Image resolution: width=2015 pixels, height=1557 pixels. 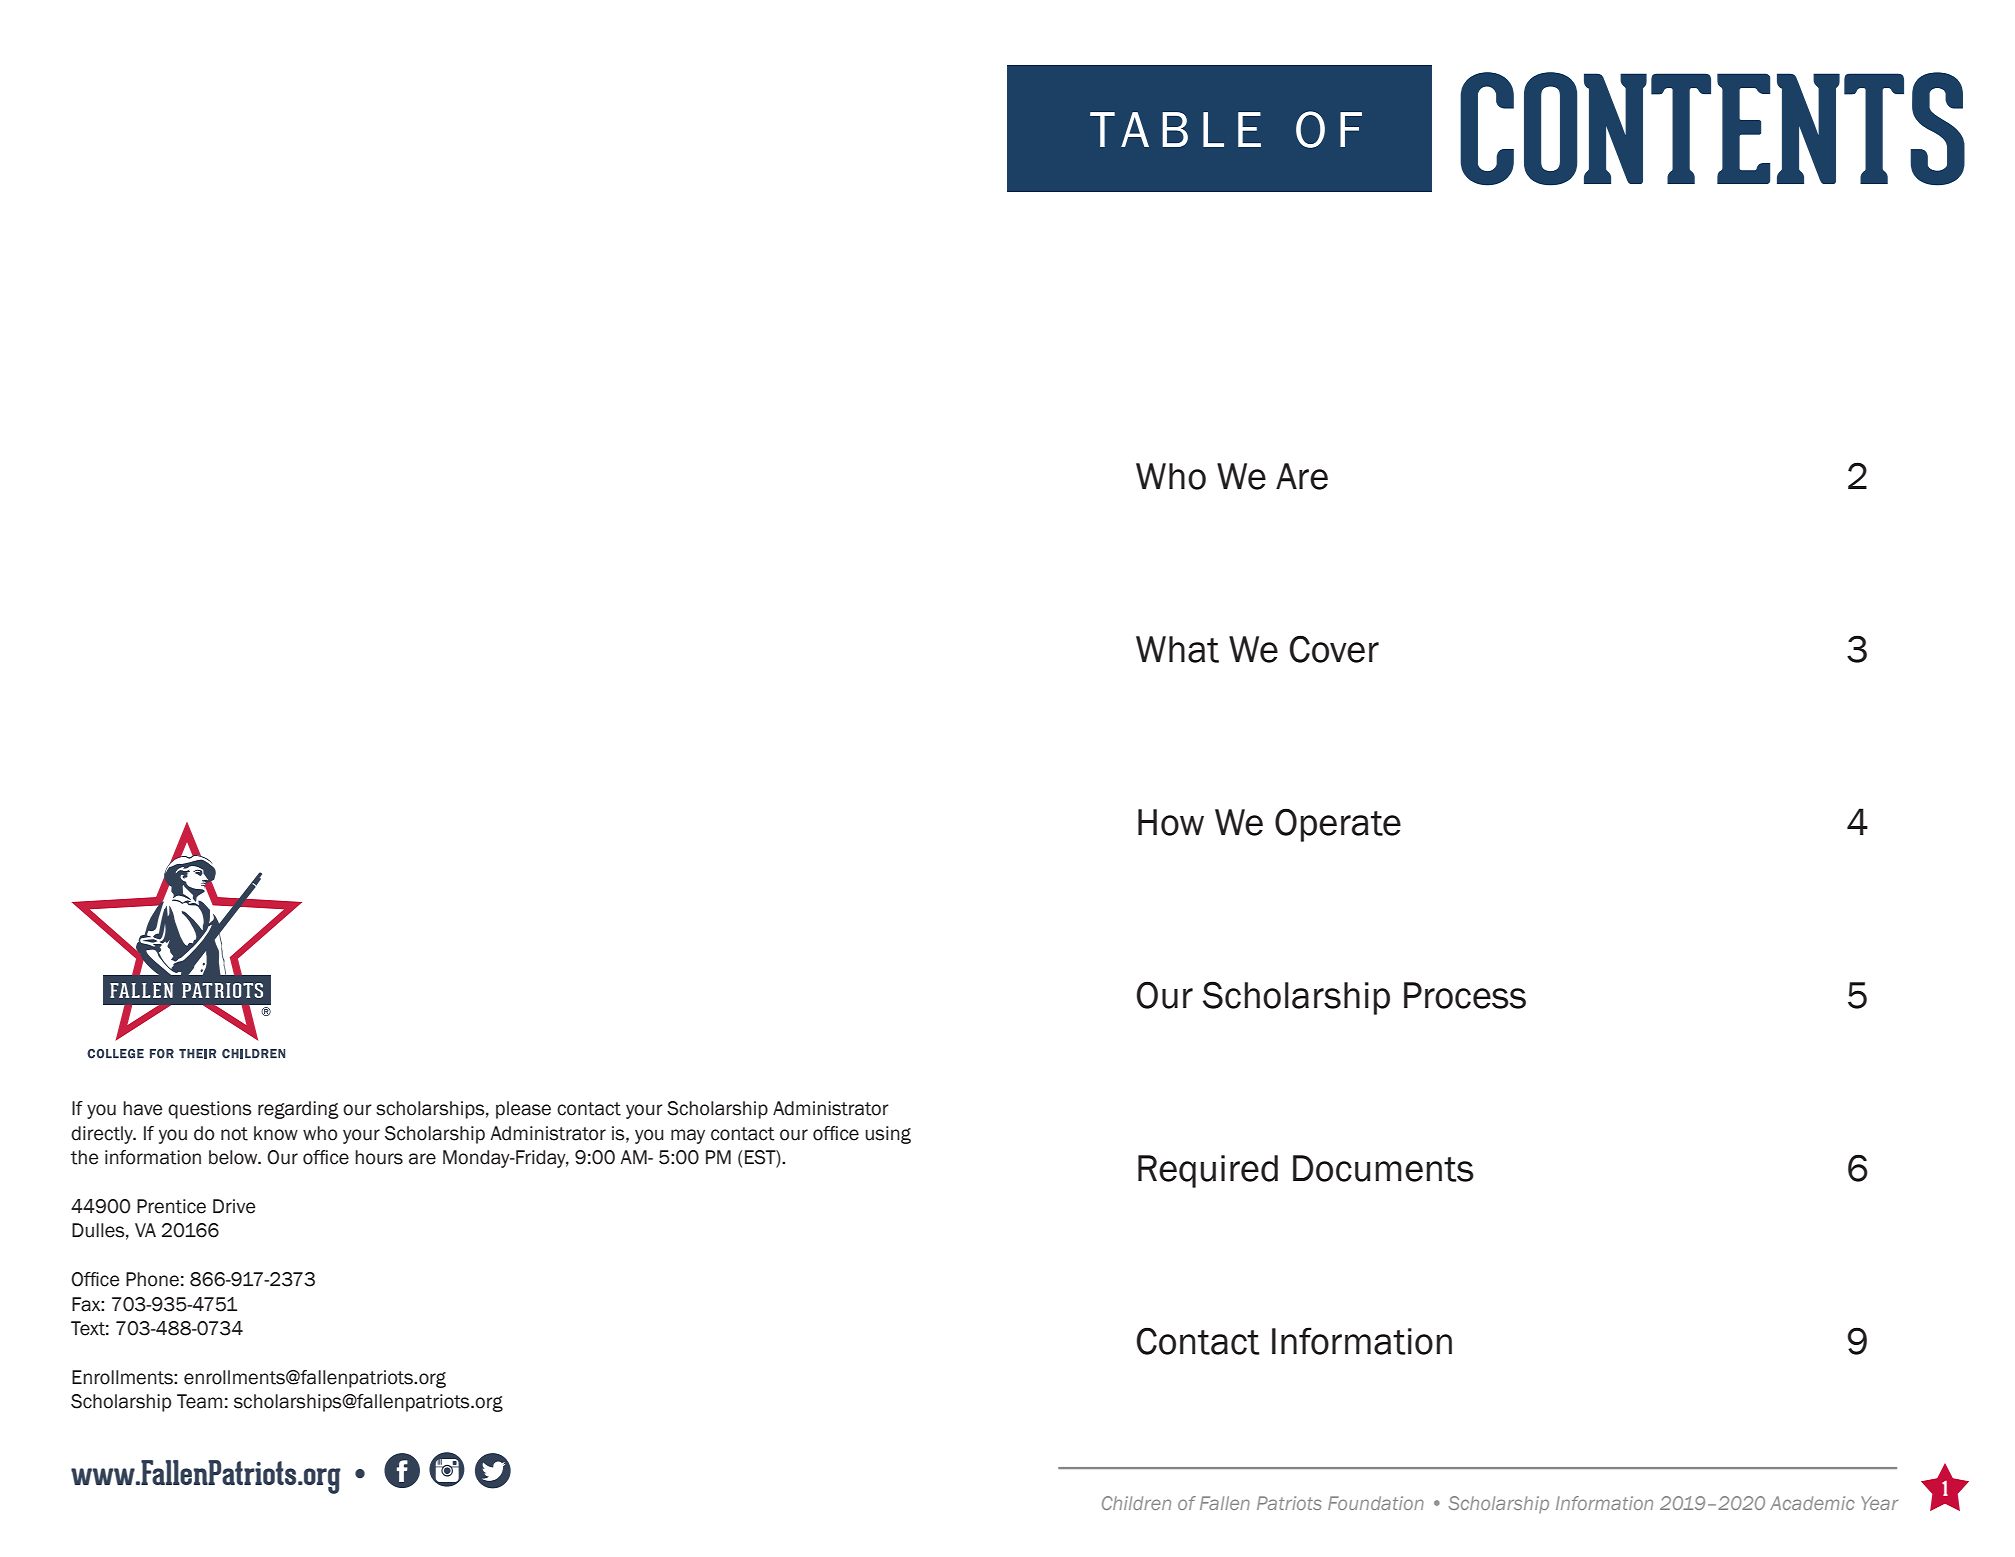 I want to click on Operate, so click(x=1338, y=825).
